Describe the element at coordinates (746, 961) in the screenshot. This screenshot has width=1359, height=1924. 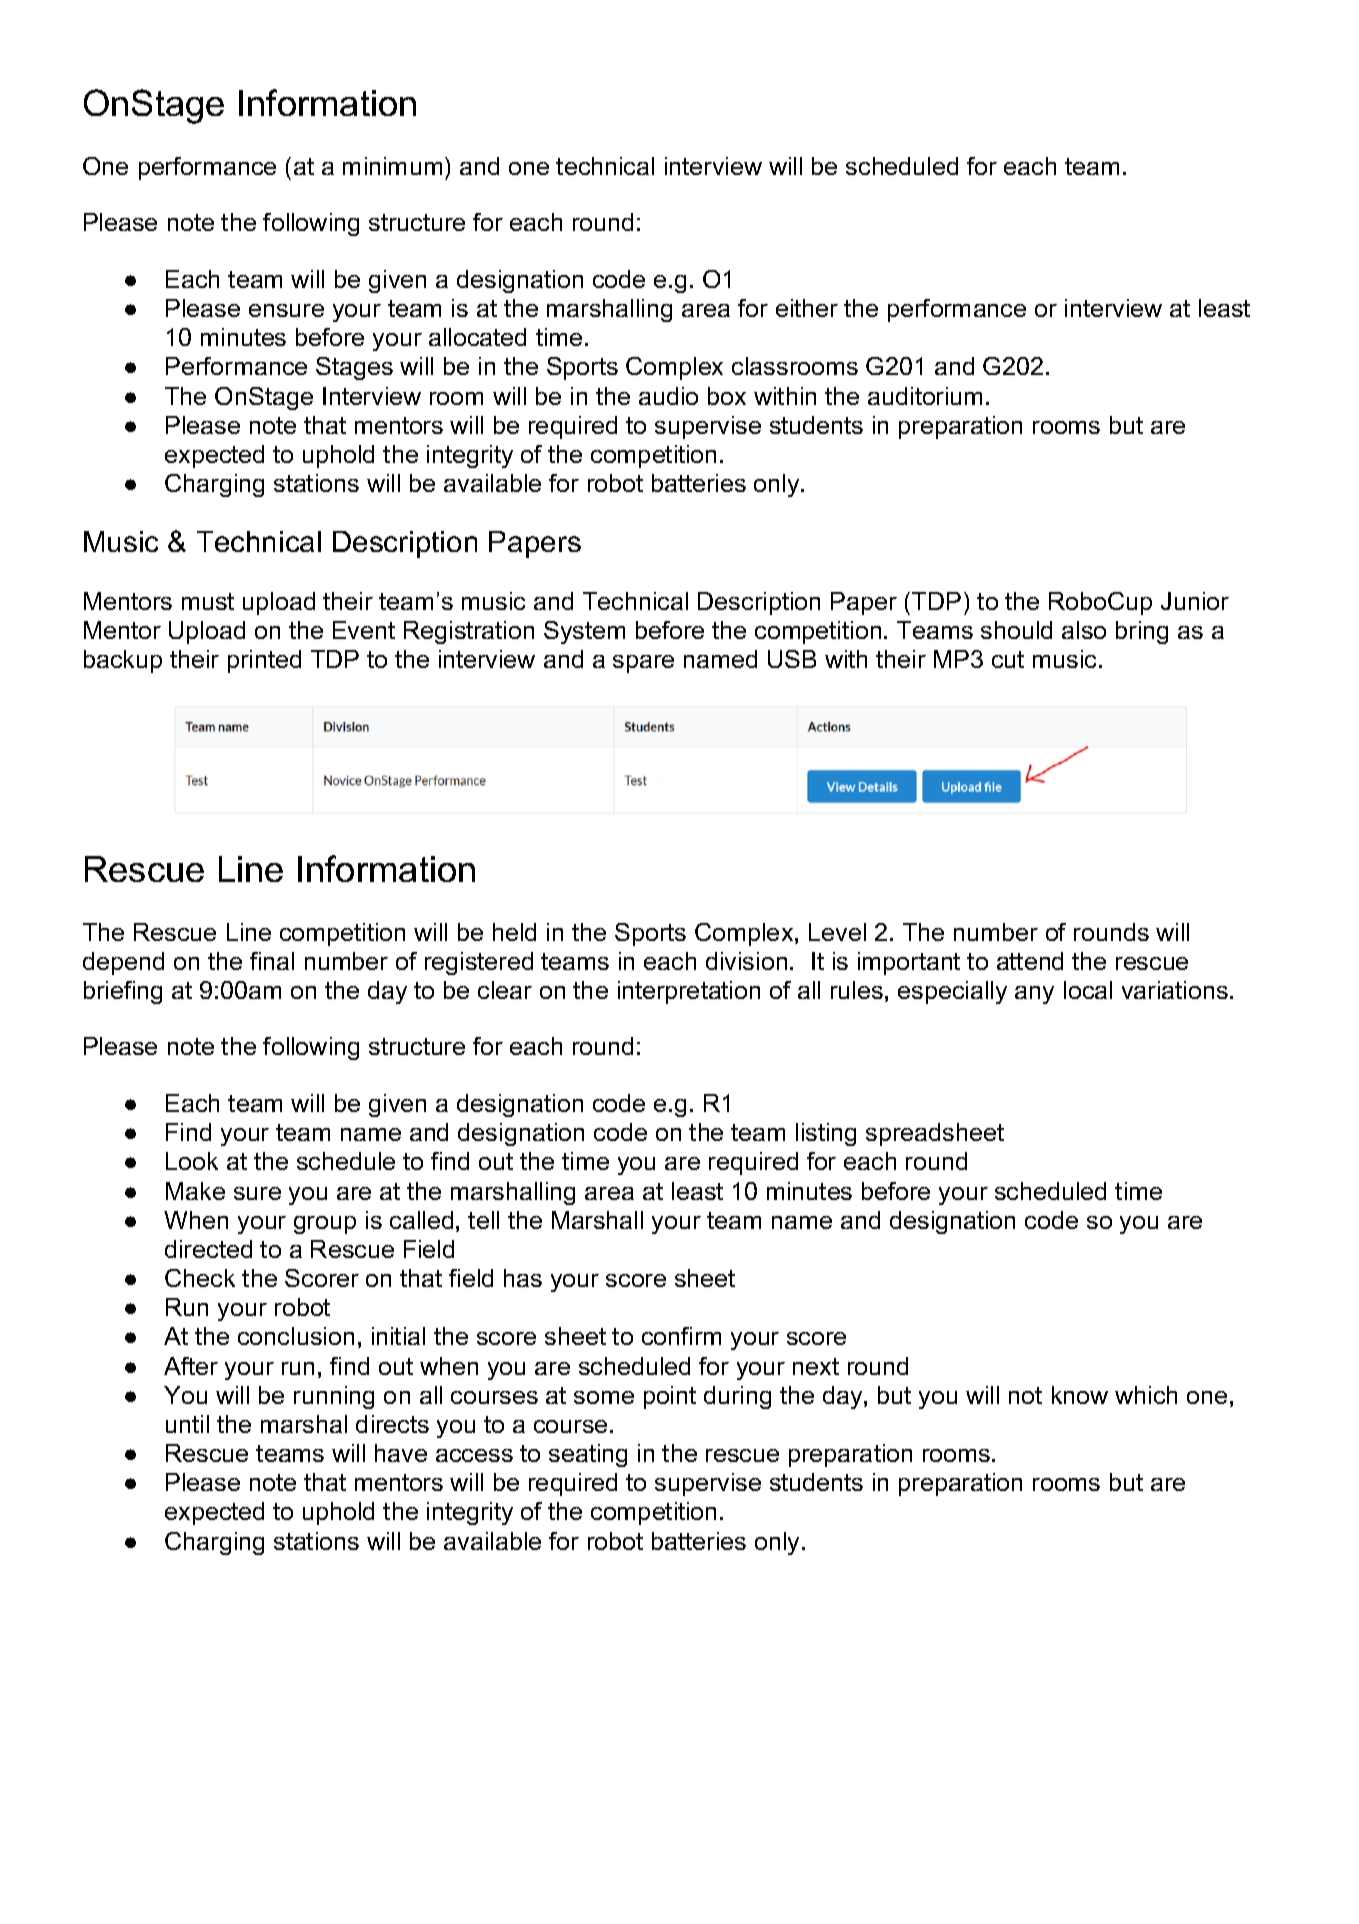
I see `division` at that location.
